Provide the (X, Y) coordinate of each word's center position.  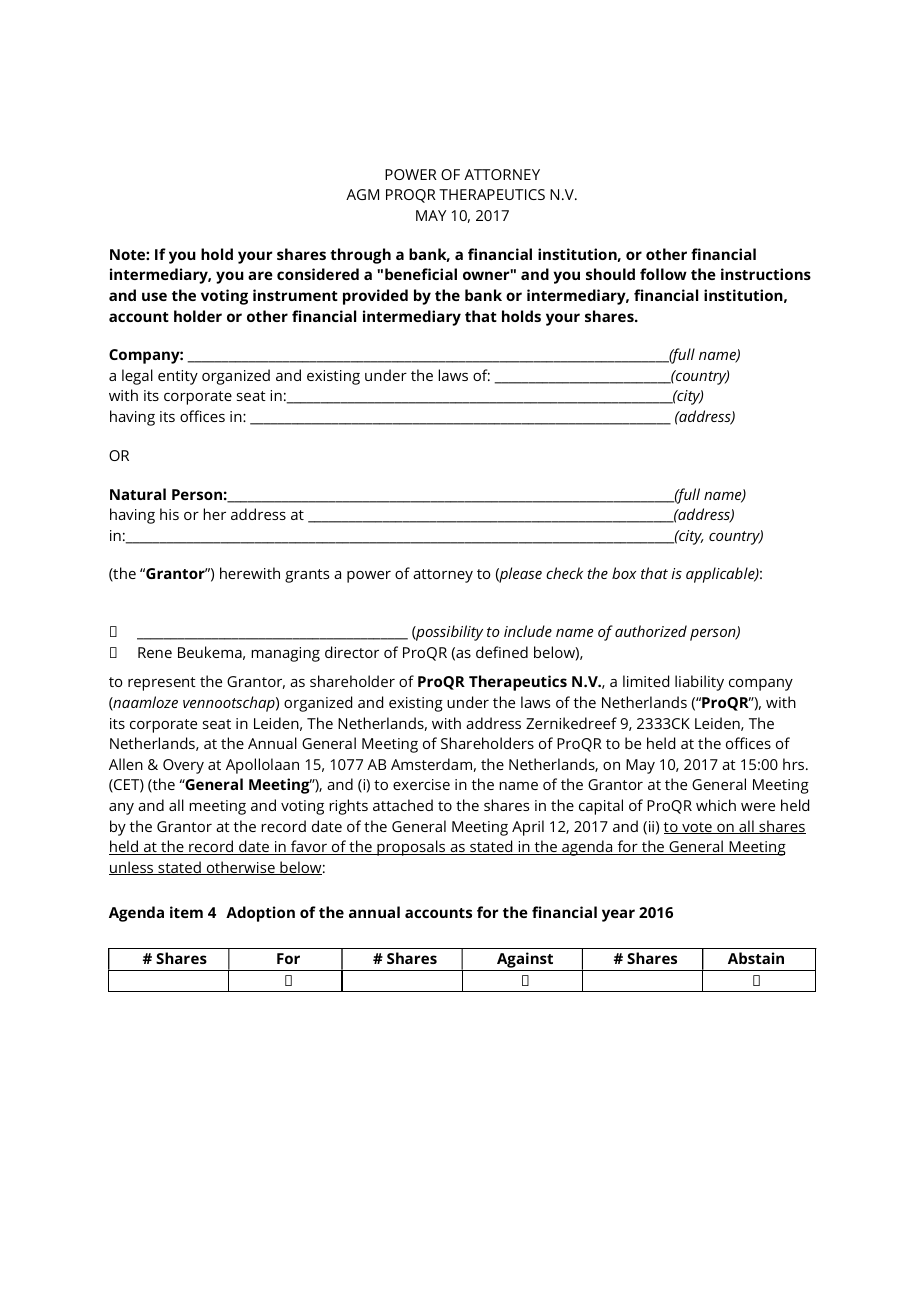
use (154, 296)
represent (162, 684)
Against (525, 961)
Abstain (756, 958)
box (624, 573)
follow (663, 274)
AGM (362, 194)
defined (502, 652)
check (564, 573)
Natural (138, 494)
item (186, 912)
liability (699, 683)
